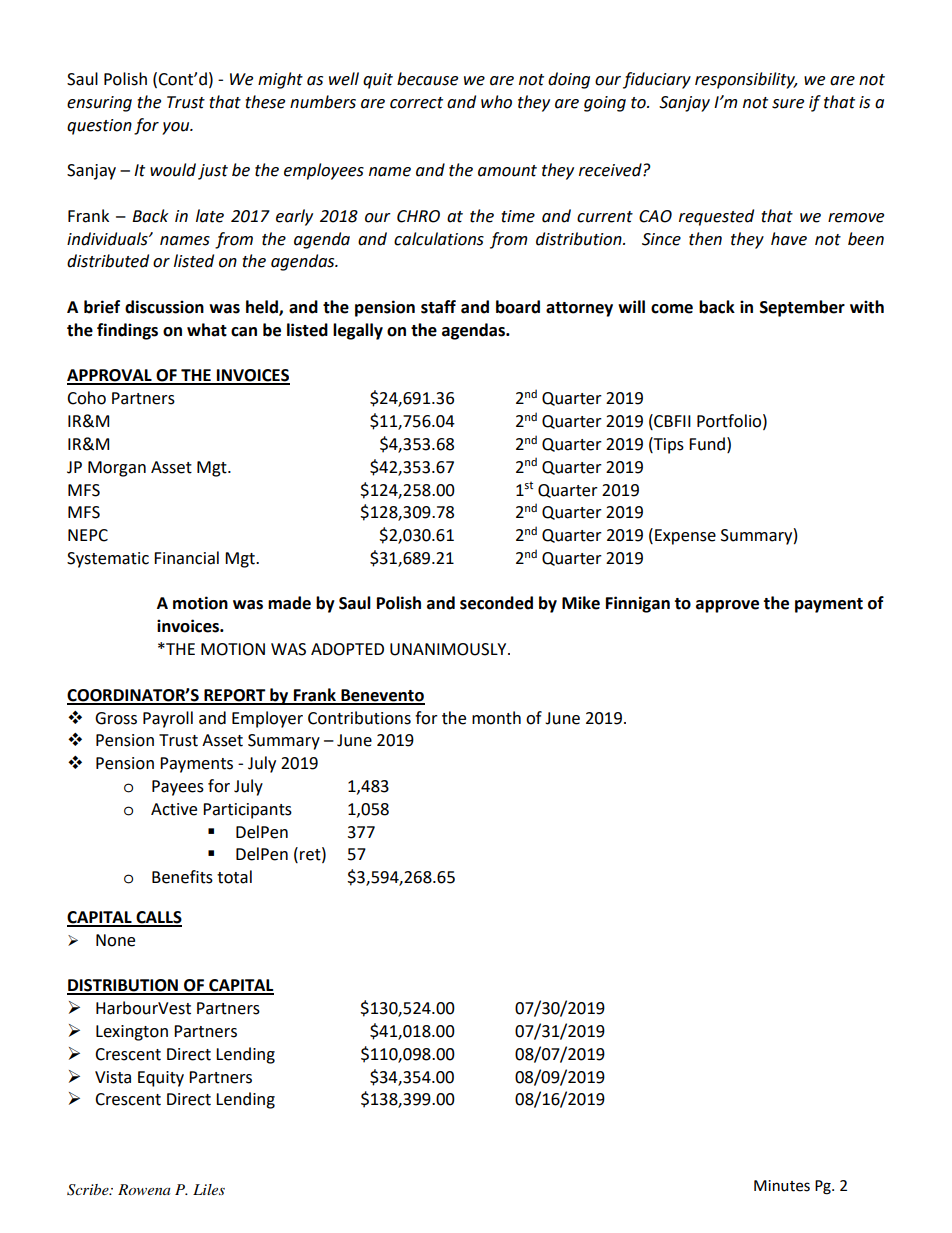  I want to click on total, so click(234, 877).
